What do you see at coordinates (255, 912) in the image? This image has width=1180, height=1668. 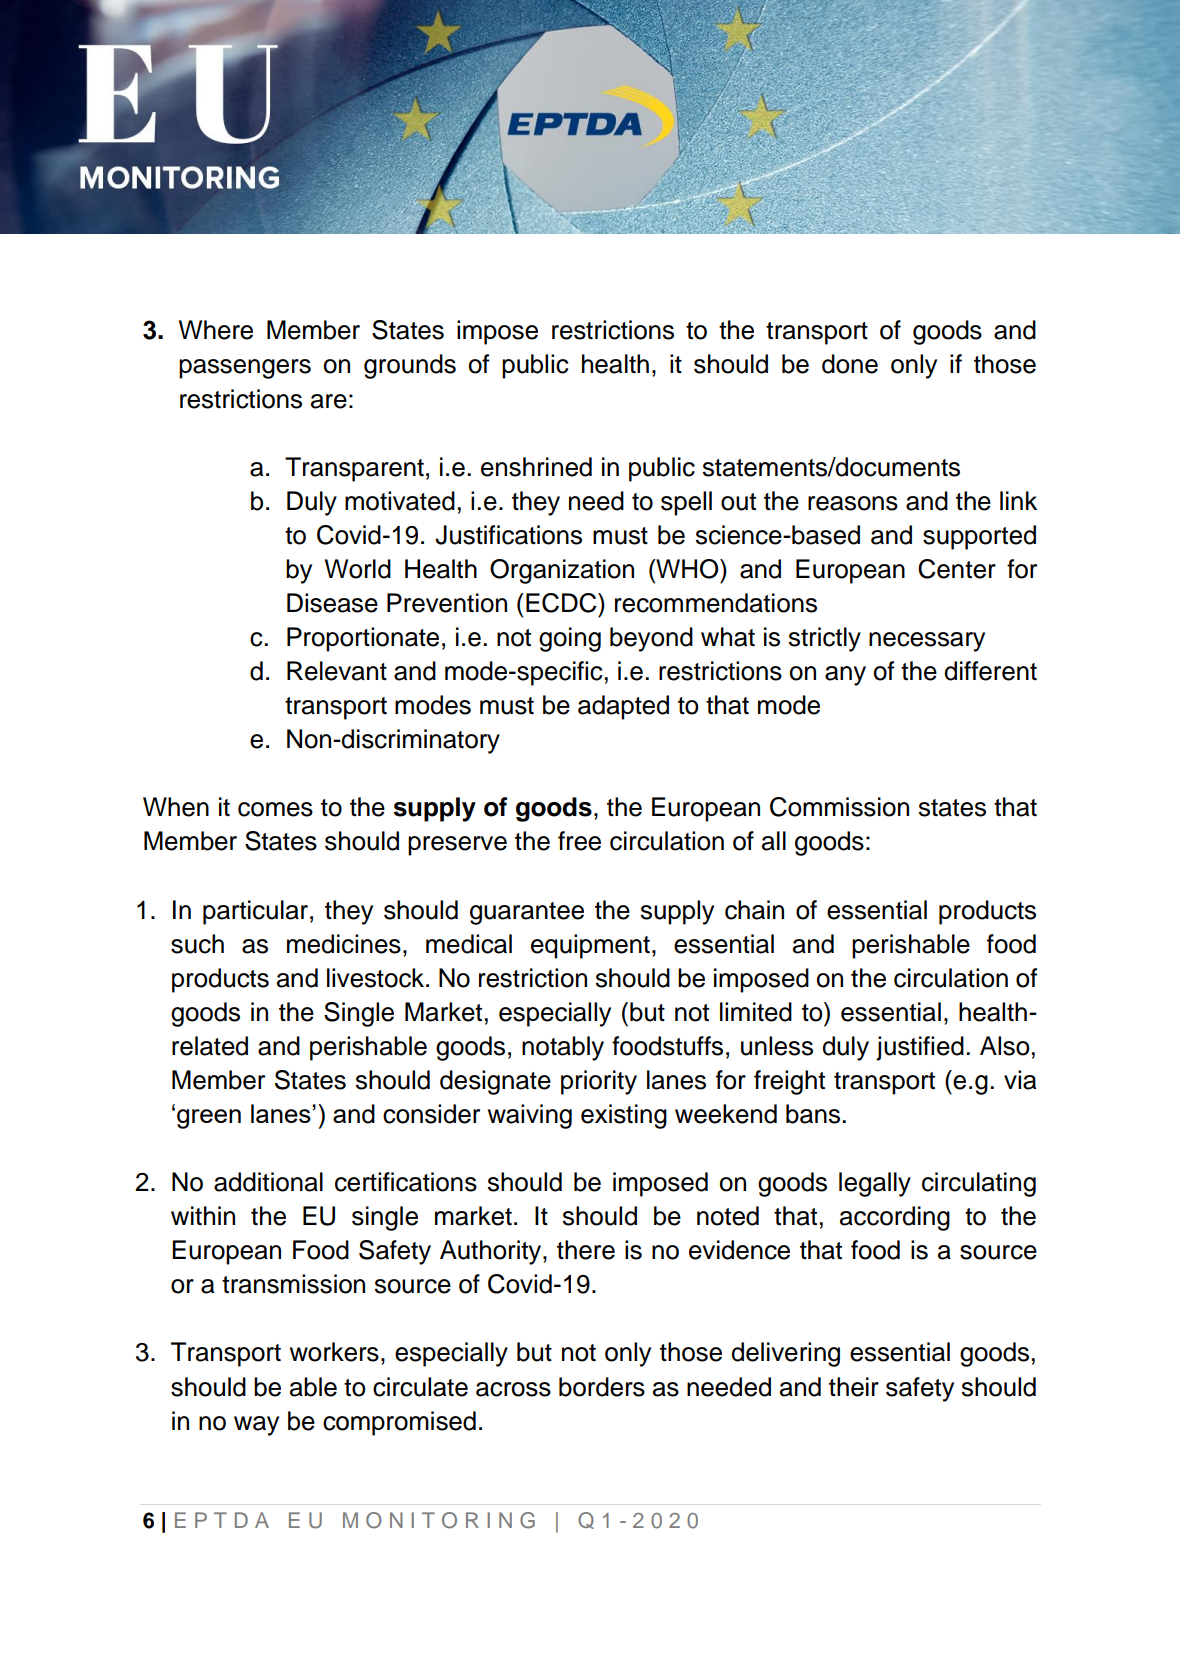 I see `particular` at bounding box center [255, 912].
